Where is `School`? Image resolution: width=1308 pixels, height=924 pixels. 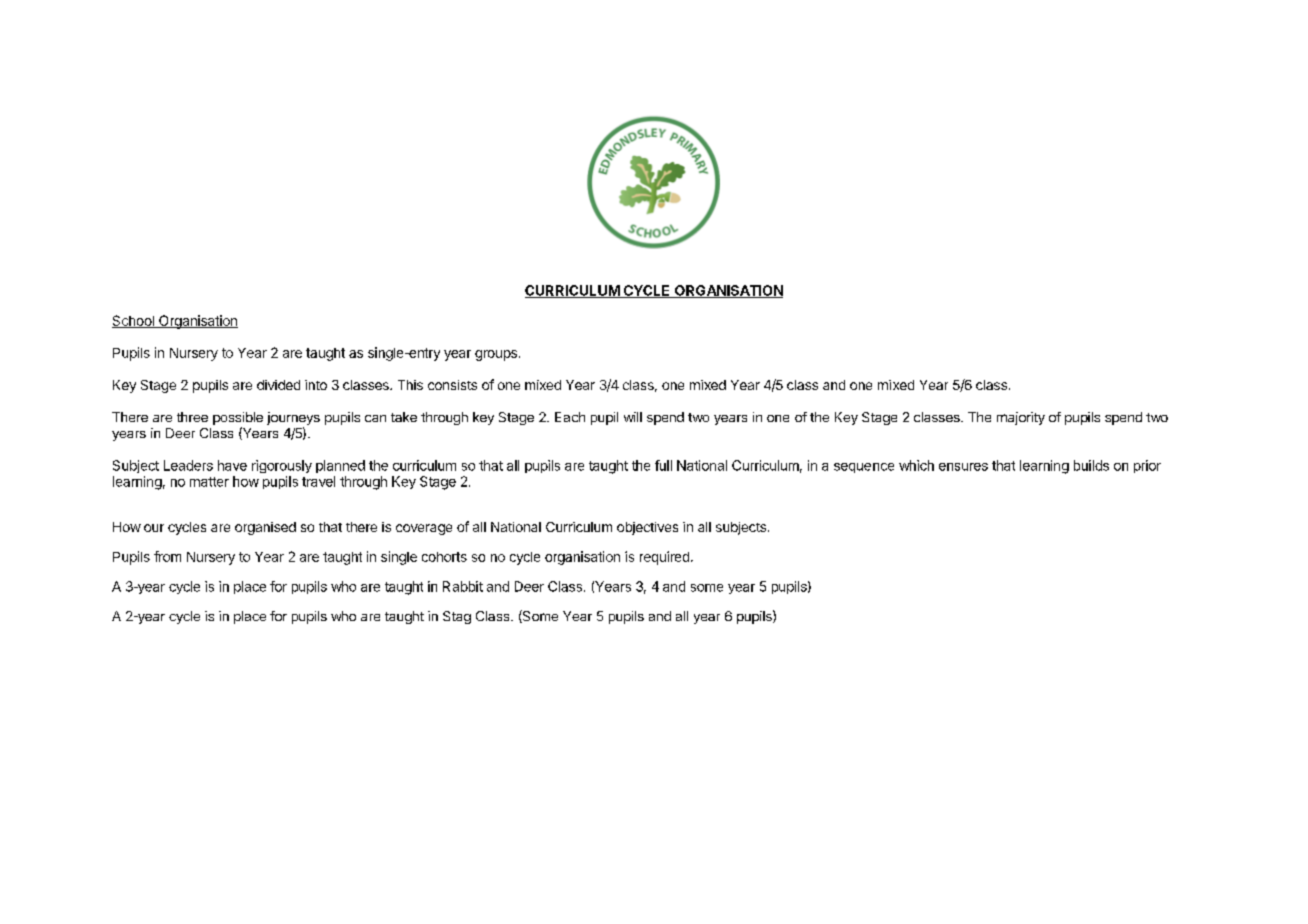 School is located at coordinates (134, 321).
